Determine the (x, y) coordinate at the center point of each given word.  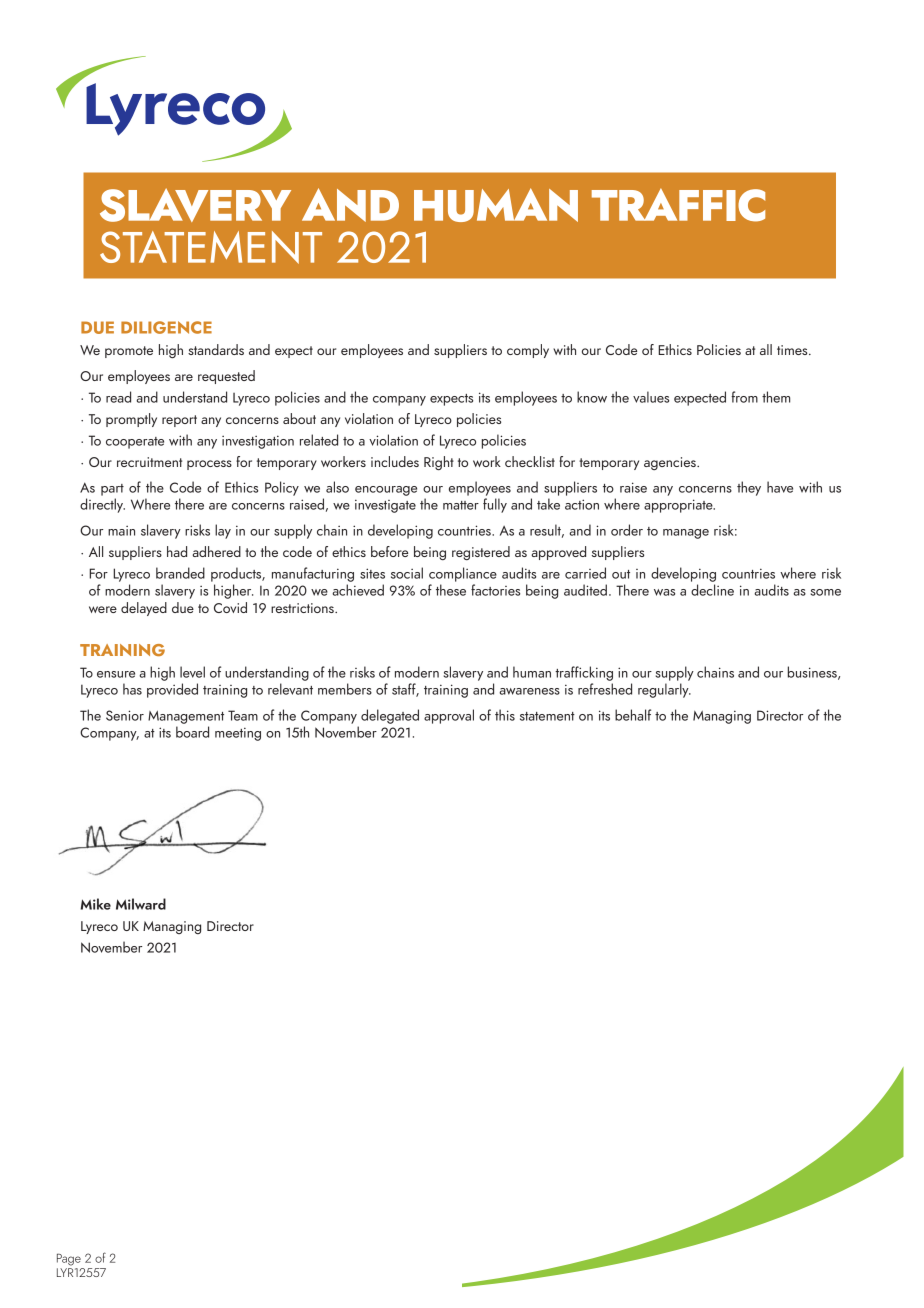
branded (180, 573)
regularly (664, 690)
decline (712, 590)
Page (69, 1259)
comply (528, 351)
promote (129, 352)
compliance (463, 574)
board (192, 732)
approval (449, 716)
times (793, 350)
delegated (390, 716)
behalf (633, 715)
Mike (96, 904)
